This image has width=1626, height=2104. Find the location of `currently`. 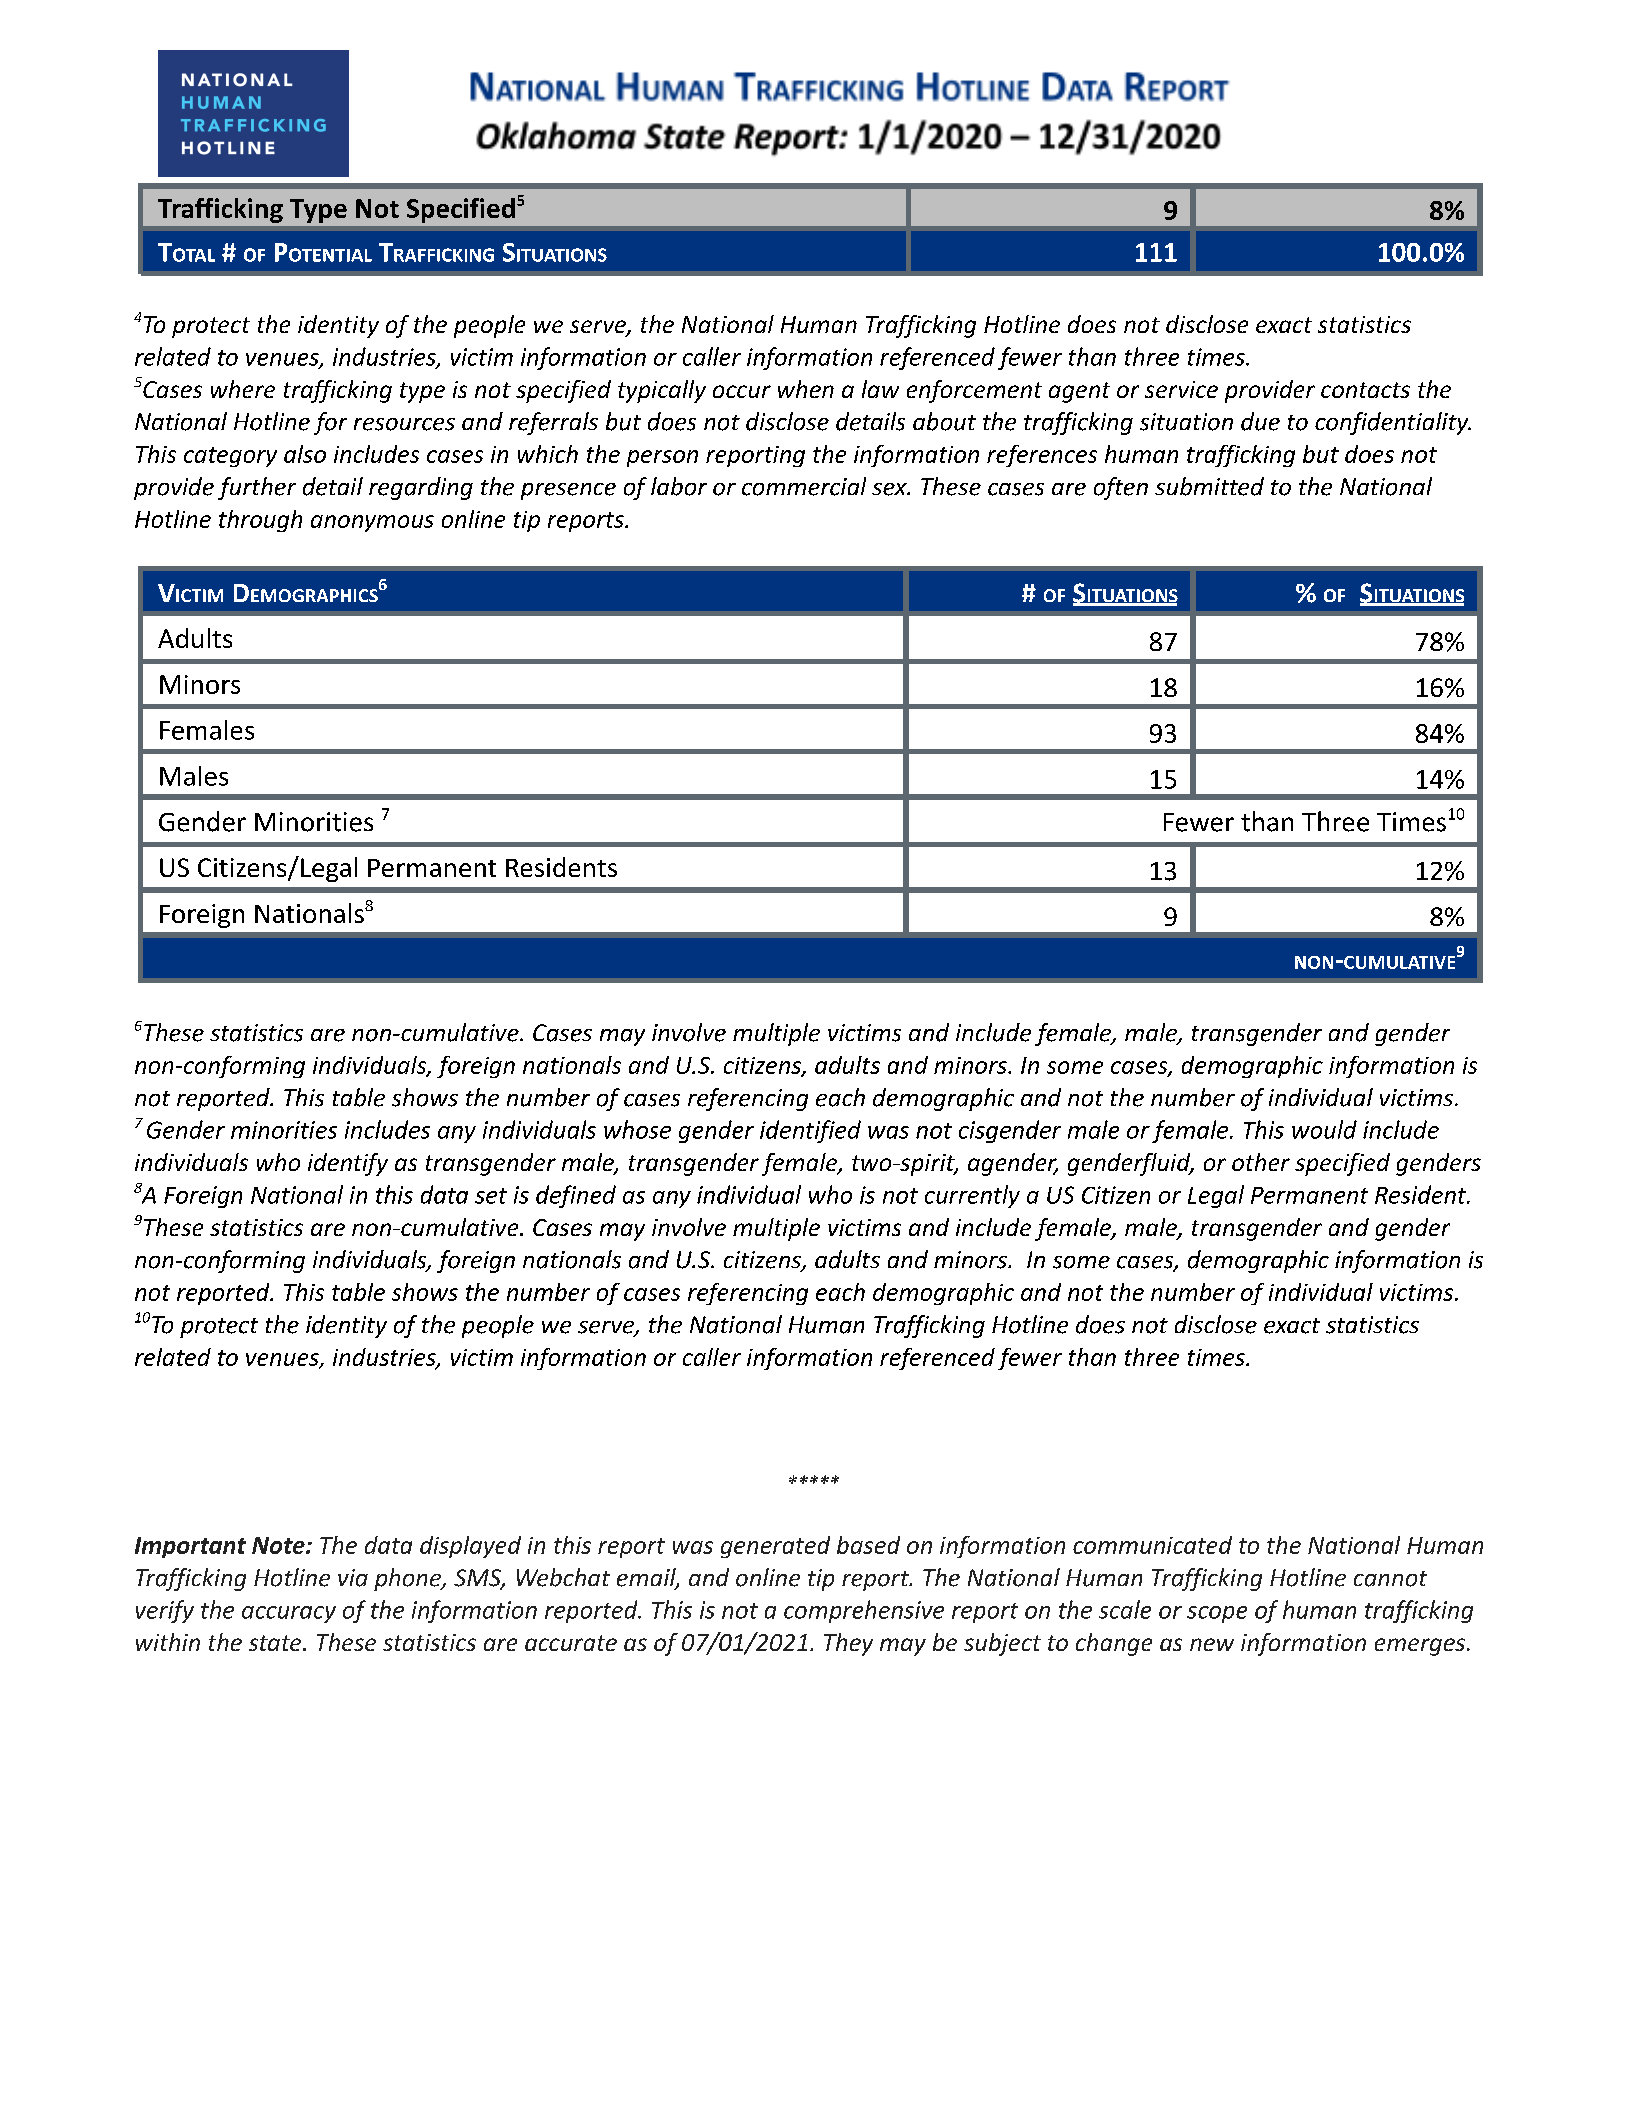

currently is located at coordinates (972, 1196).
